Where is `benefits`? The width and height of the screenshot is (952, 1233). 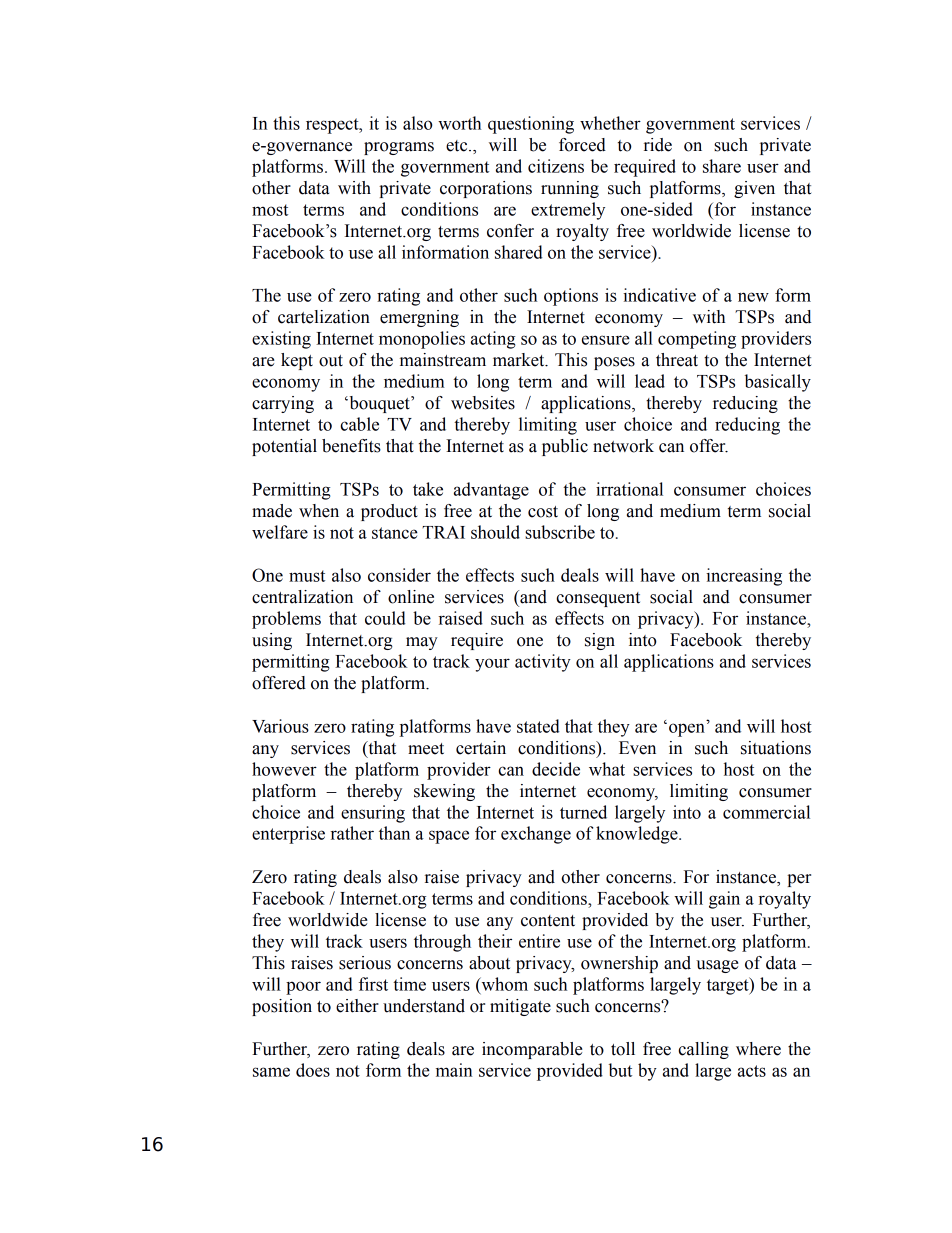 benefits is located at coordinates (351, 446).
